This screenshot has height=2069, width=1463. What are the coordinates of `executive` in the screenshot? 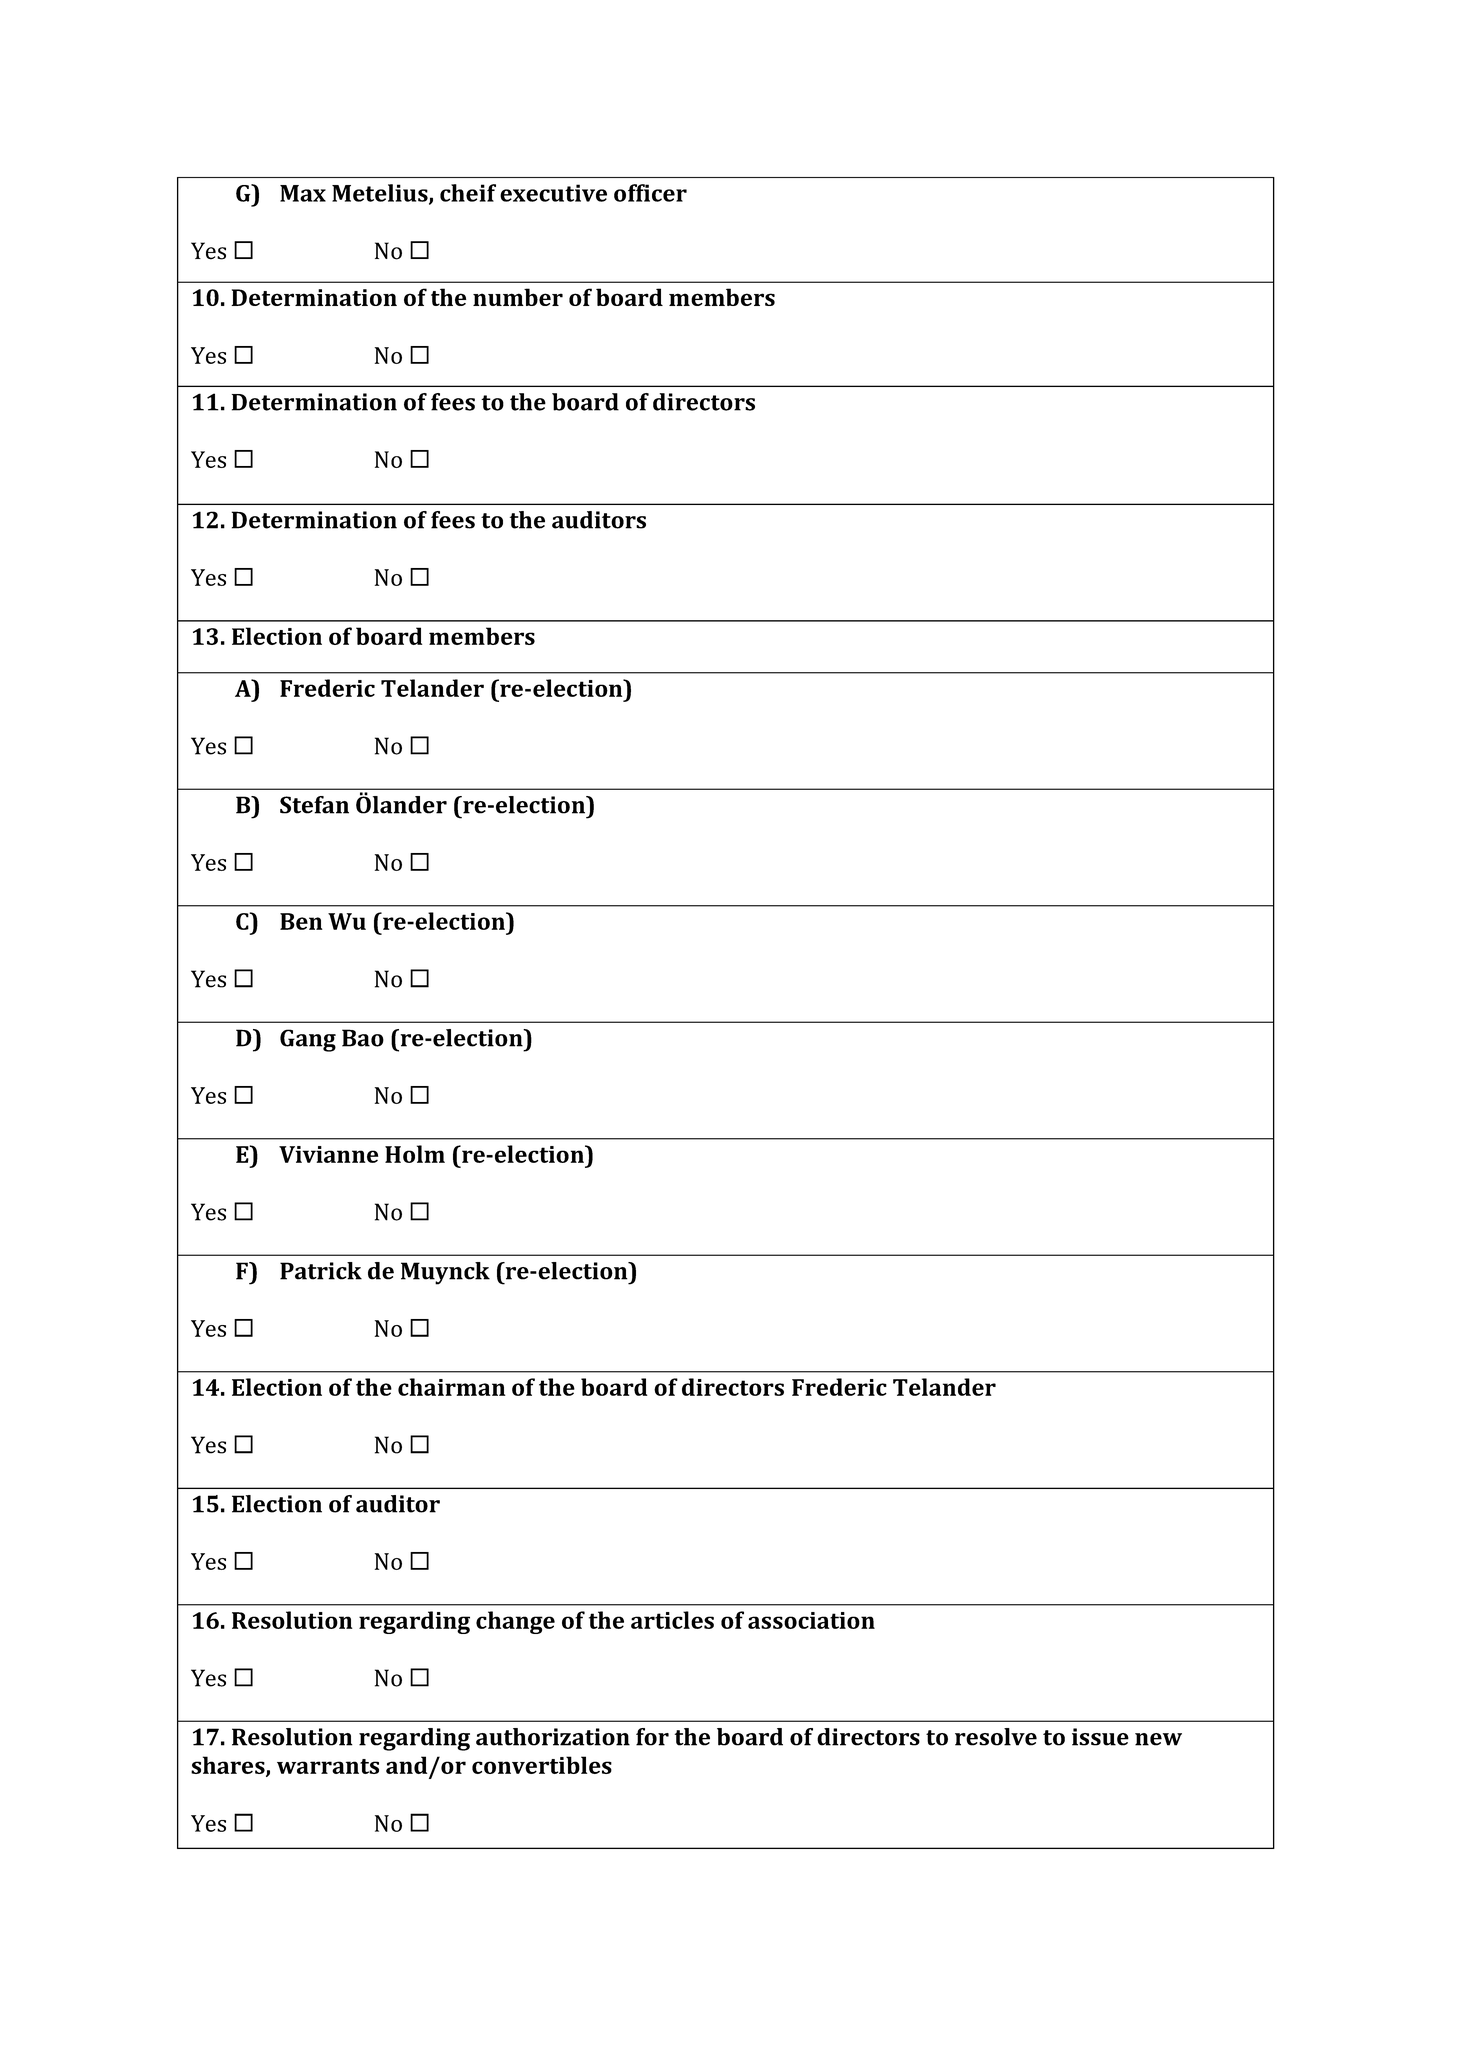 It's located at (553, 193).
